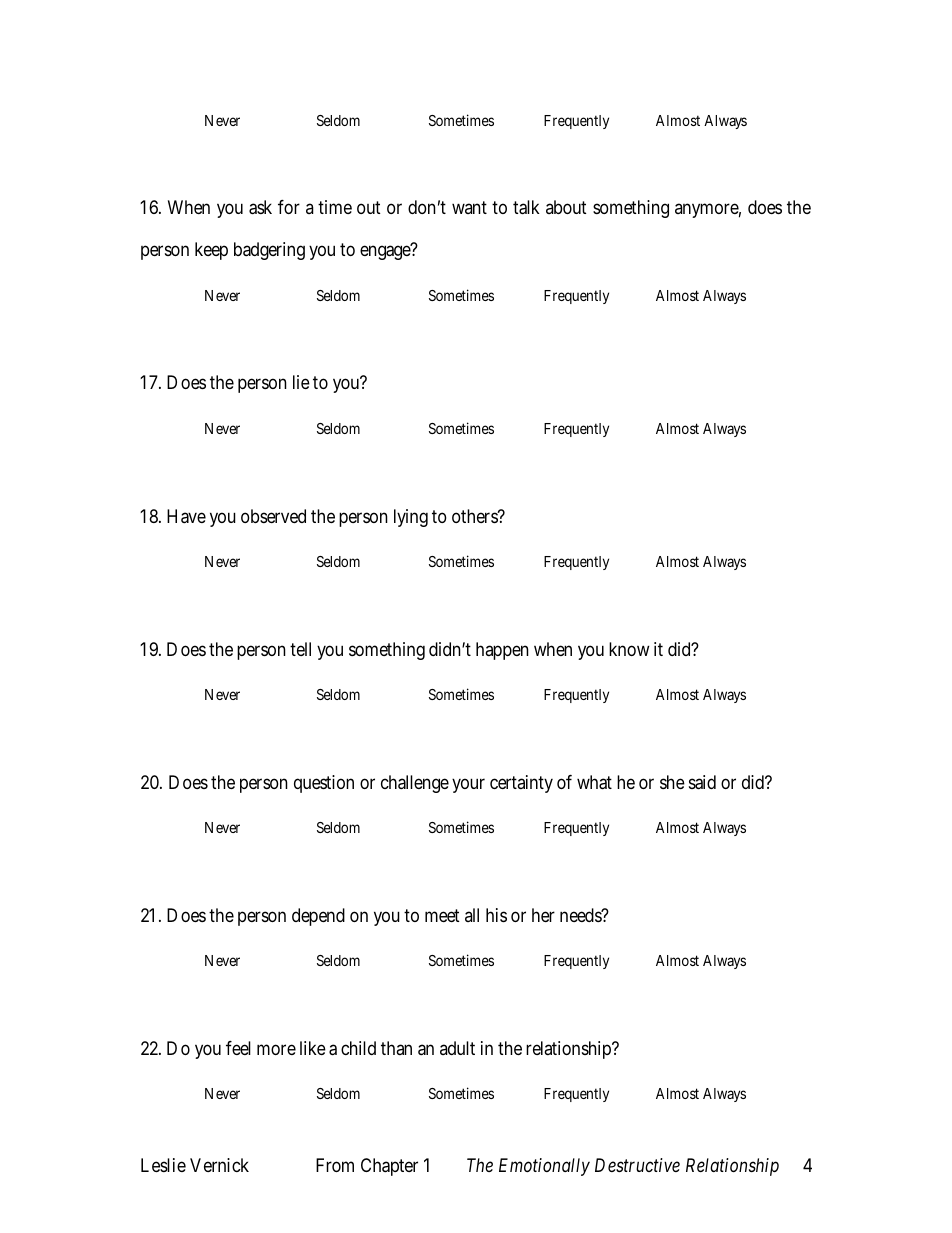 Image resolution: width=952 pixels, height=1233 pixels. Describe the element at coordinates (211, 251) in the image. I see `keep` at that location.
